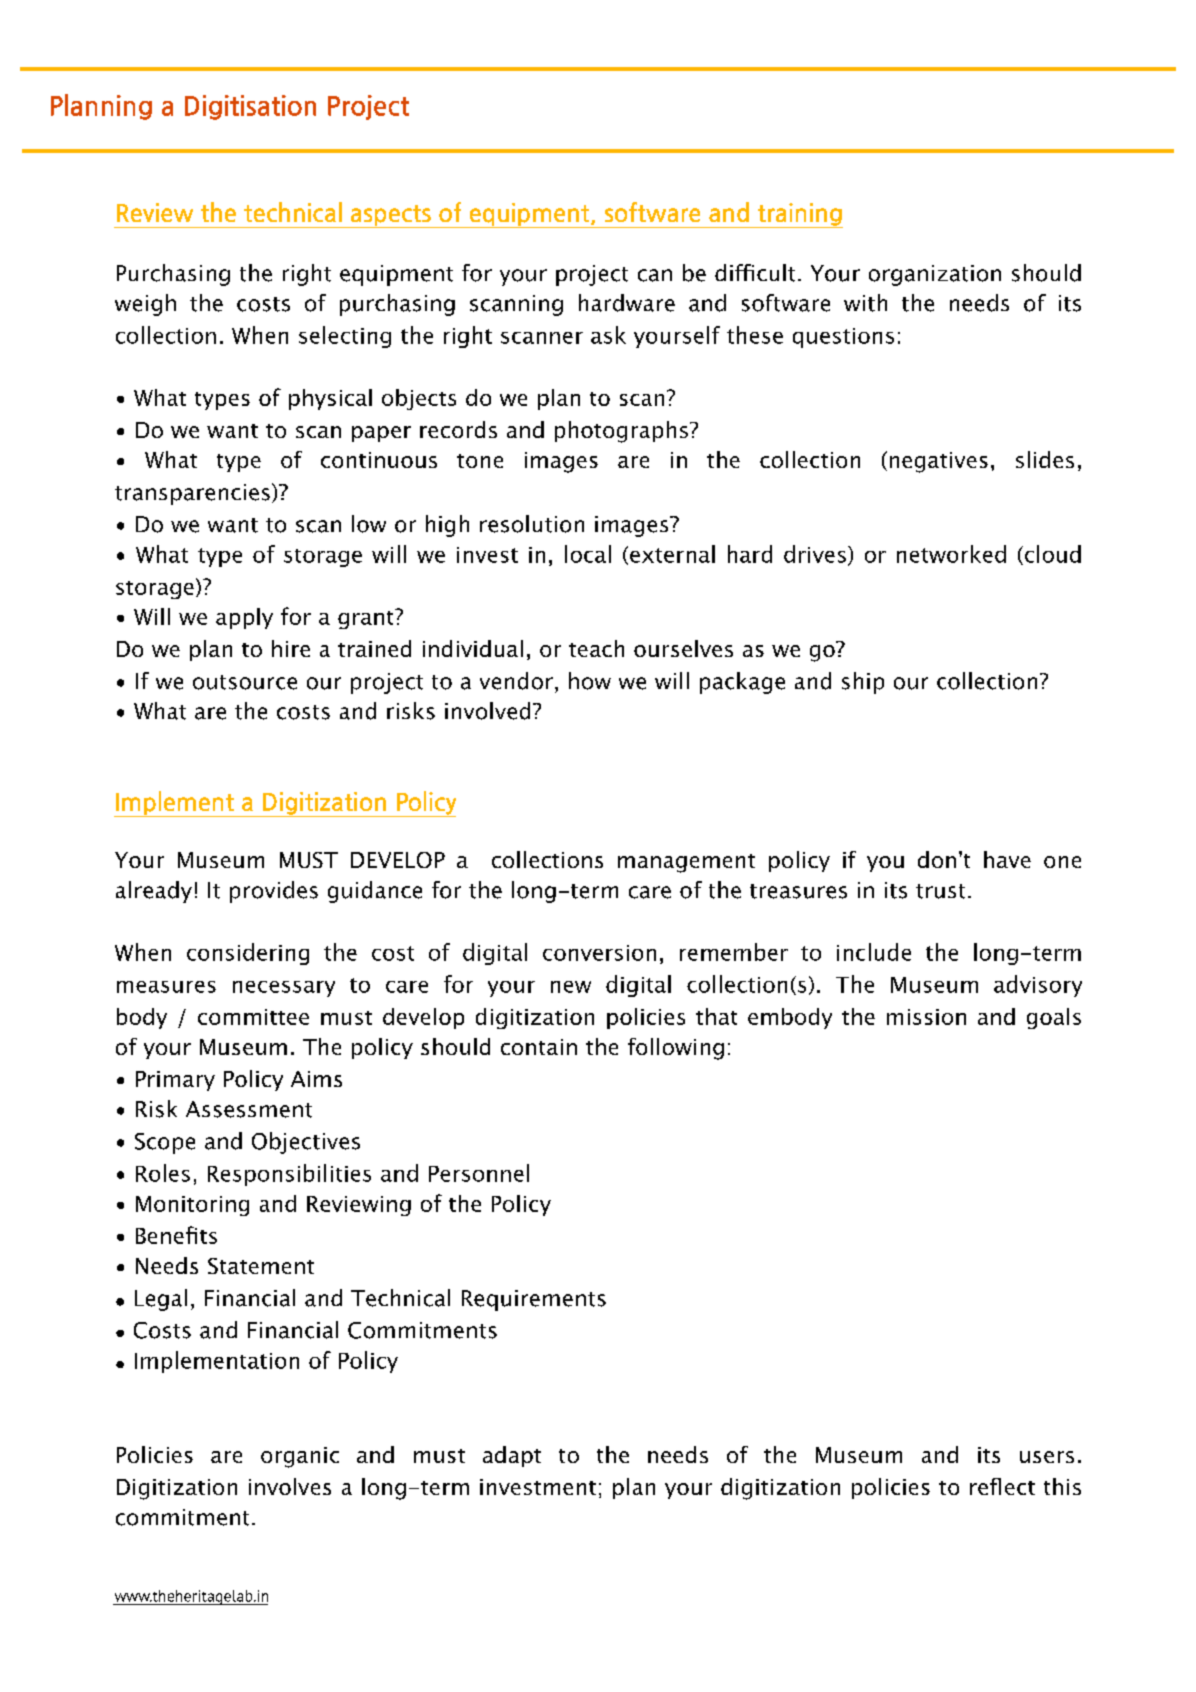 The height and width of the image is (1692, 1196). What do you see at coordinates (926, 1017) in the image?
I see `mission` at bounding box center [926, 1017].
